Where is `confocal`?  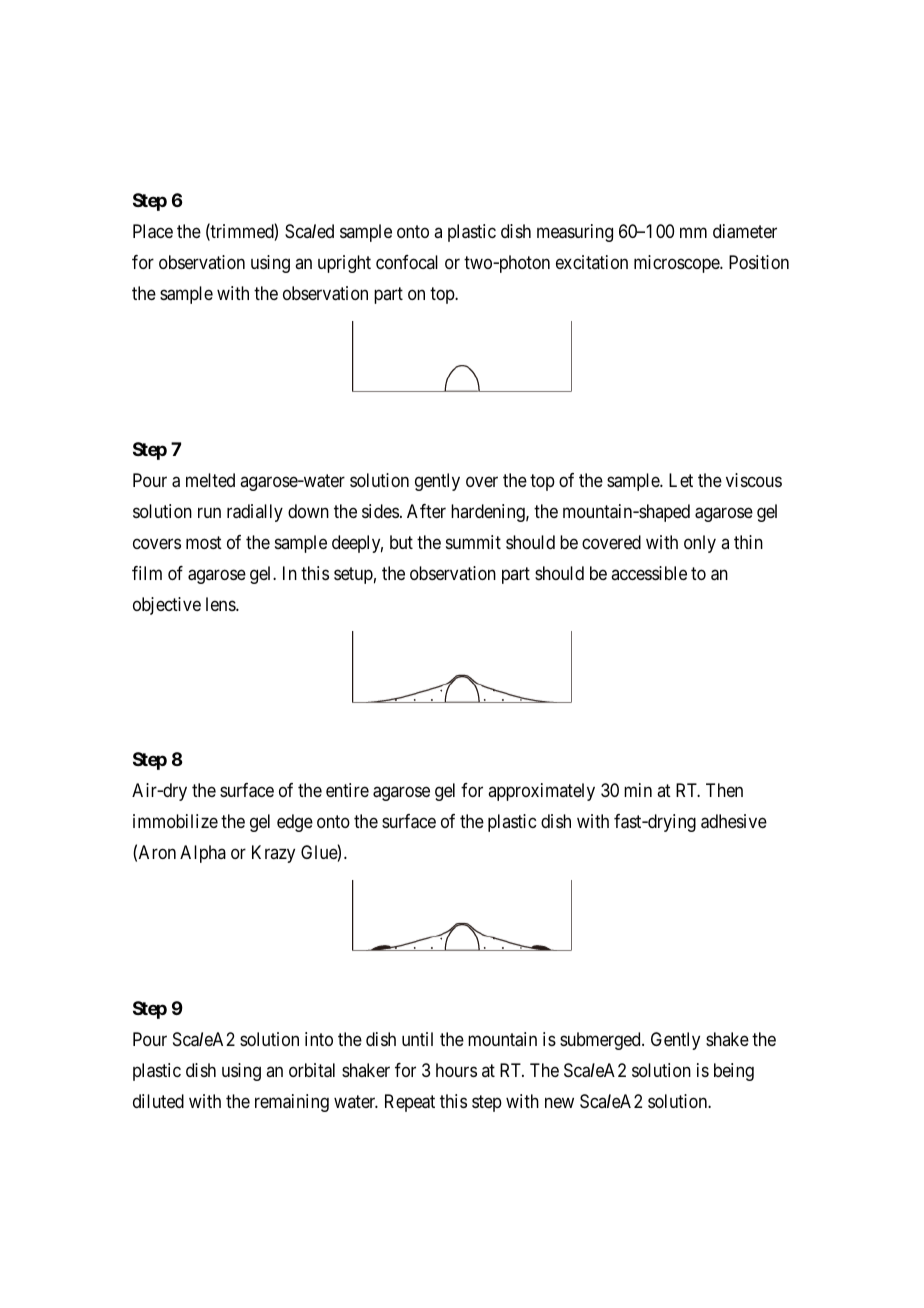
confocal is located at coordinates (407, 262).
